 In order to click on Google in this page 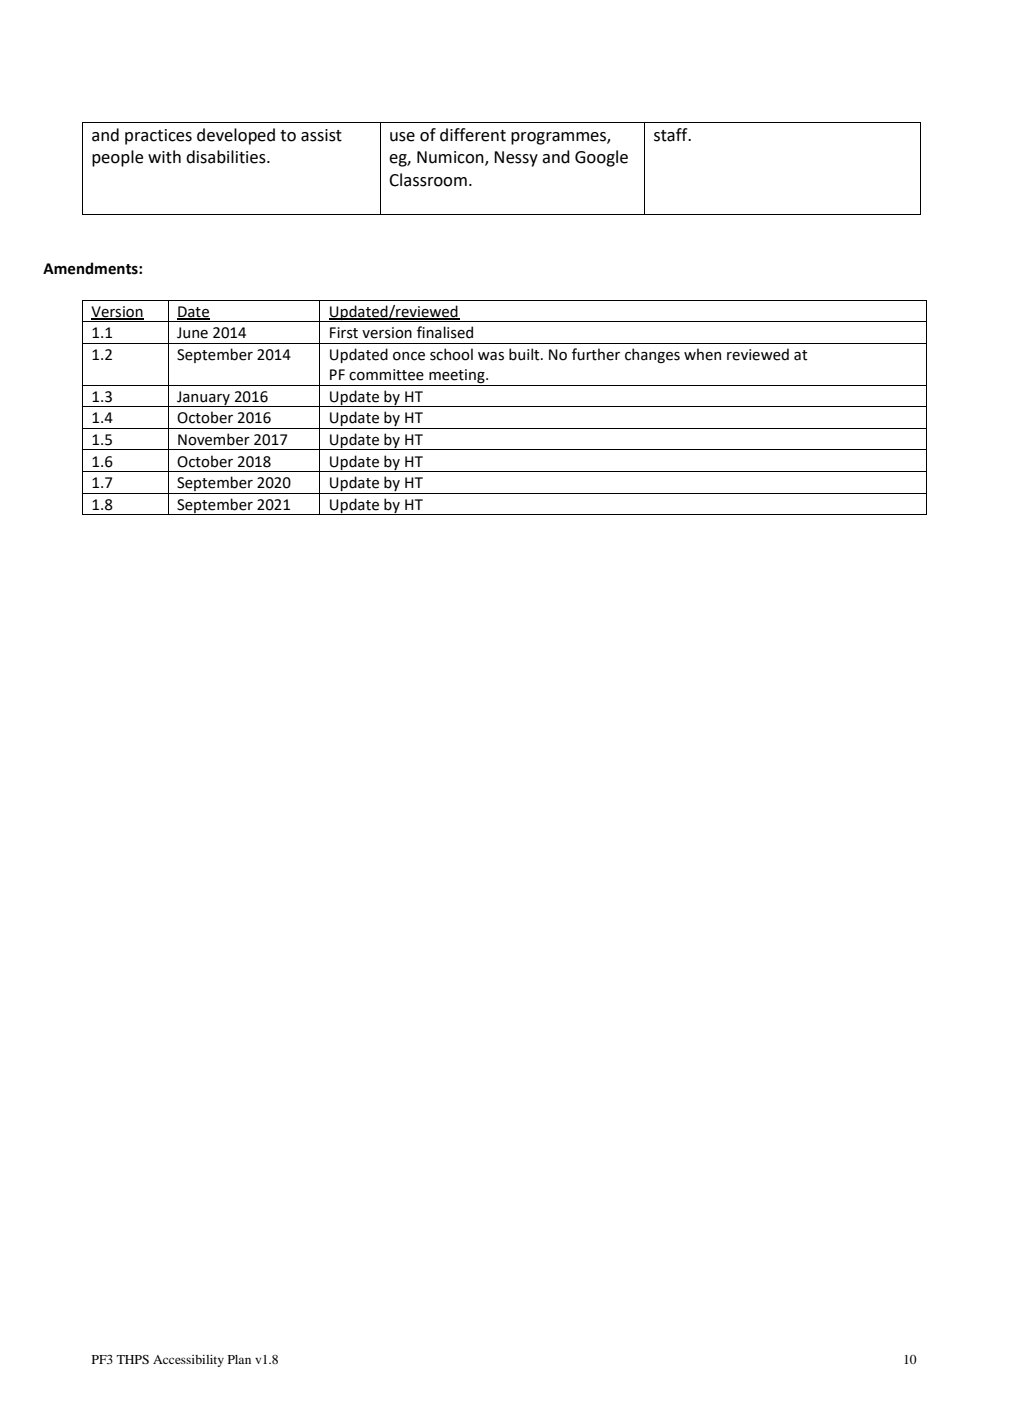, I will do `click(601, 158)`.
